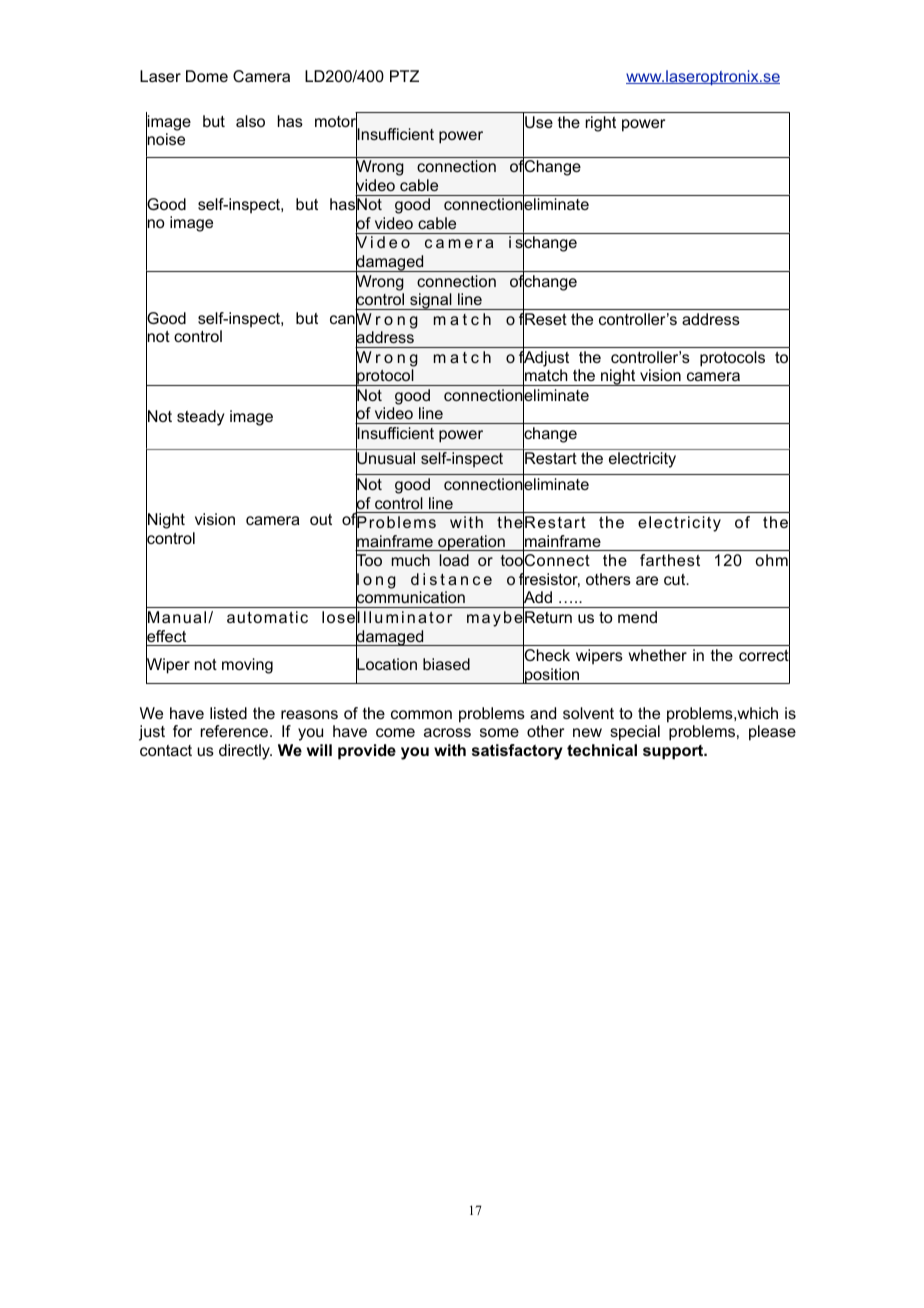 This screenshot has width=924, height=1308. I want to click on cut, so click(676, 579).
